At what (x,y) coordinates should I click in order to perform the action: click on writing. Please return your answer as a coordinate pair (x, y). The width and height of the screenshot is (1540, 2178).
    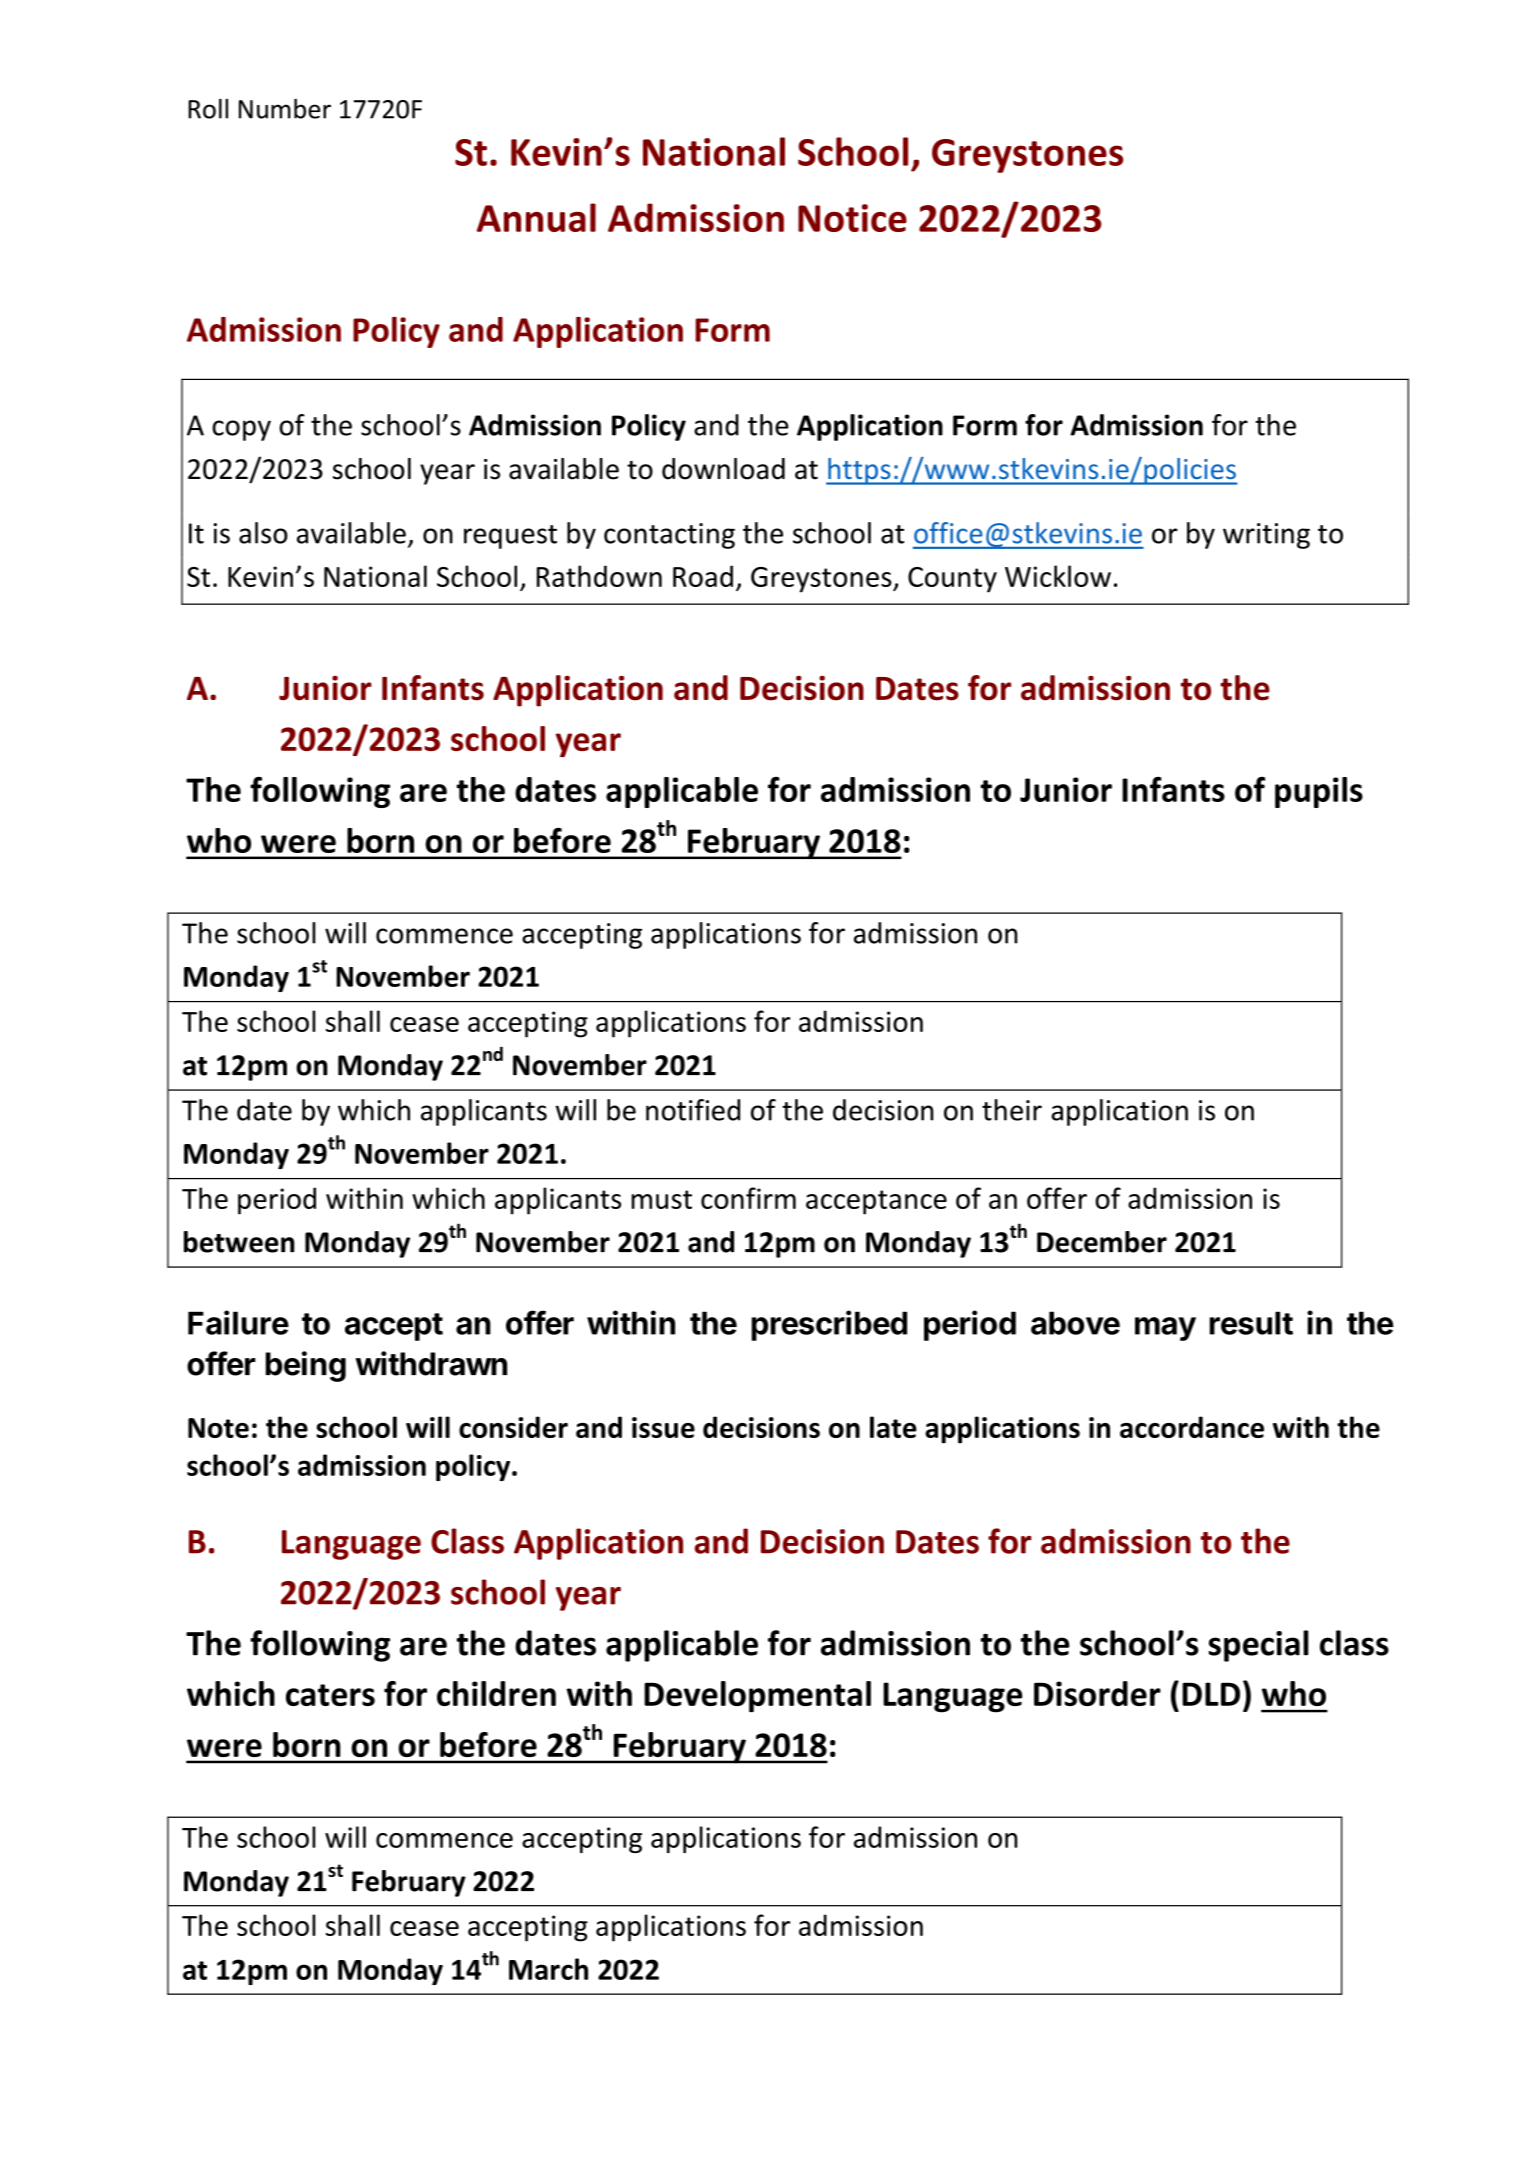
    Looking at the image, I should click on (1266, 536).
